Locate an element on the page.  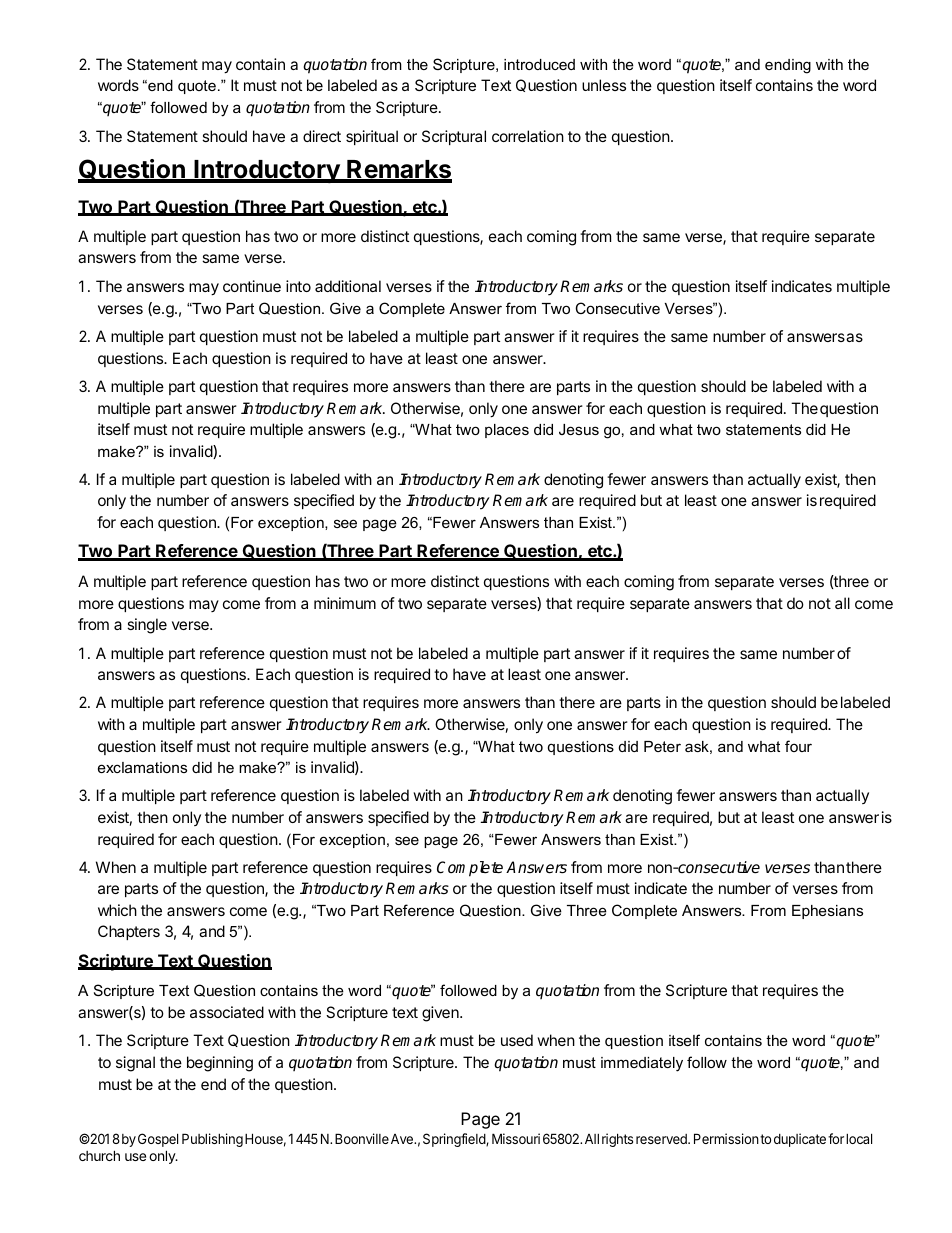
duplicate is located at coordinates (800, 1140).
